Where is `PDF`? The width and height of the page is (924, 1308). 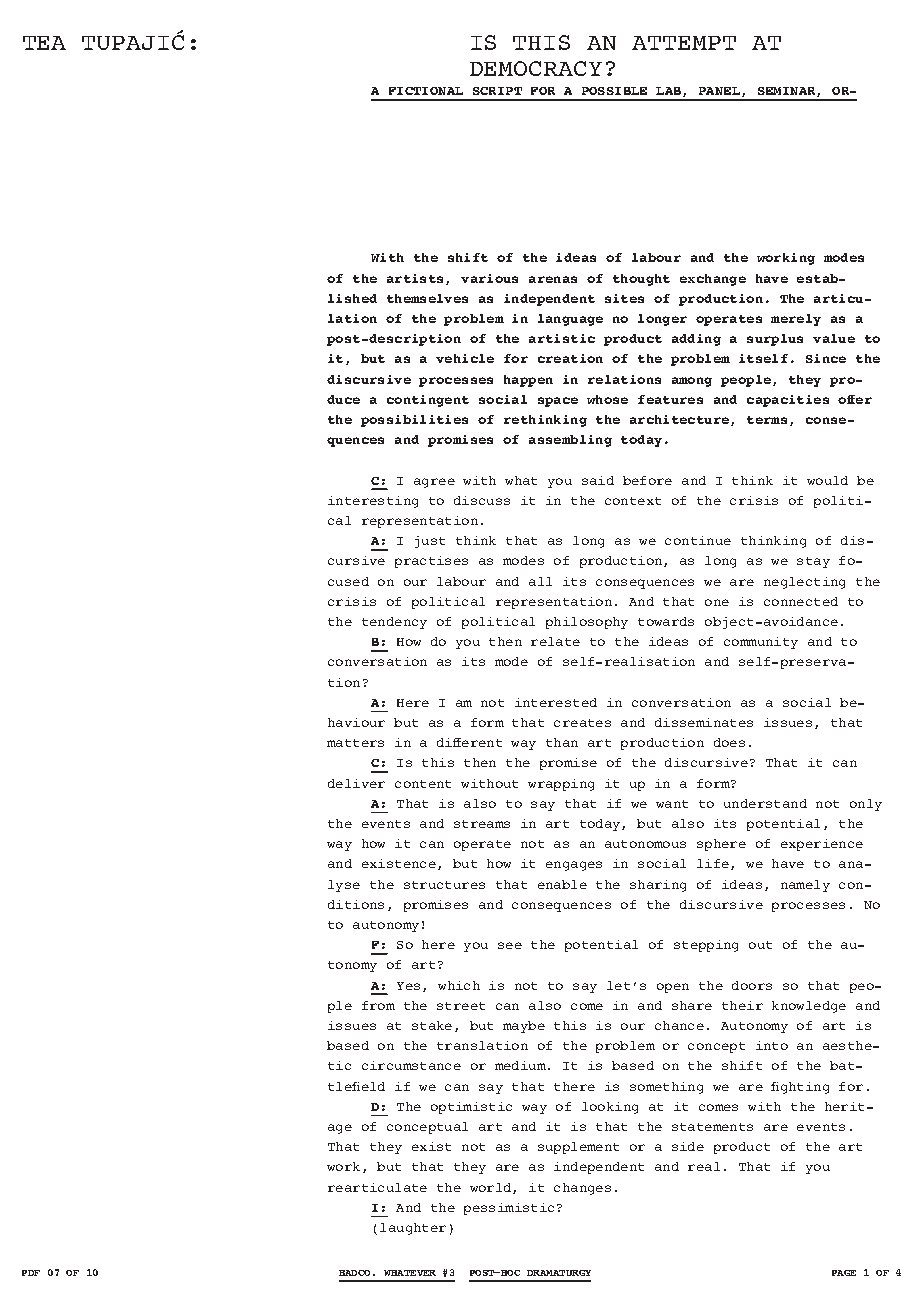 PDF is located at coordinates (31, 1273).
